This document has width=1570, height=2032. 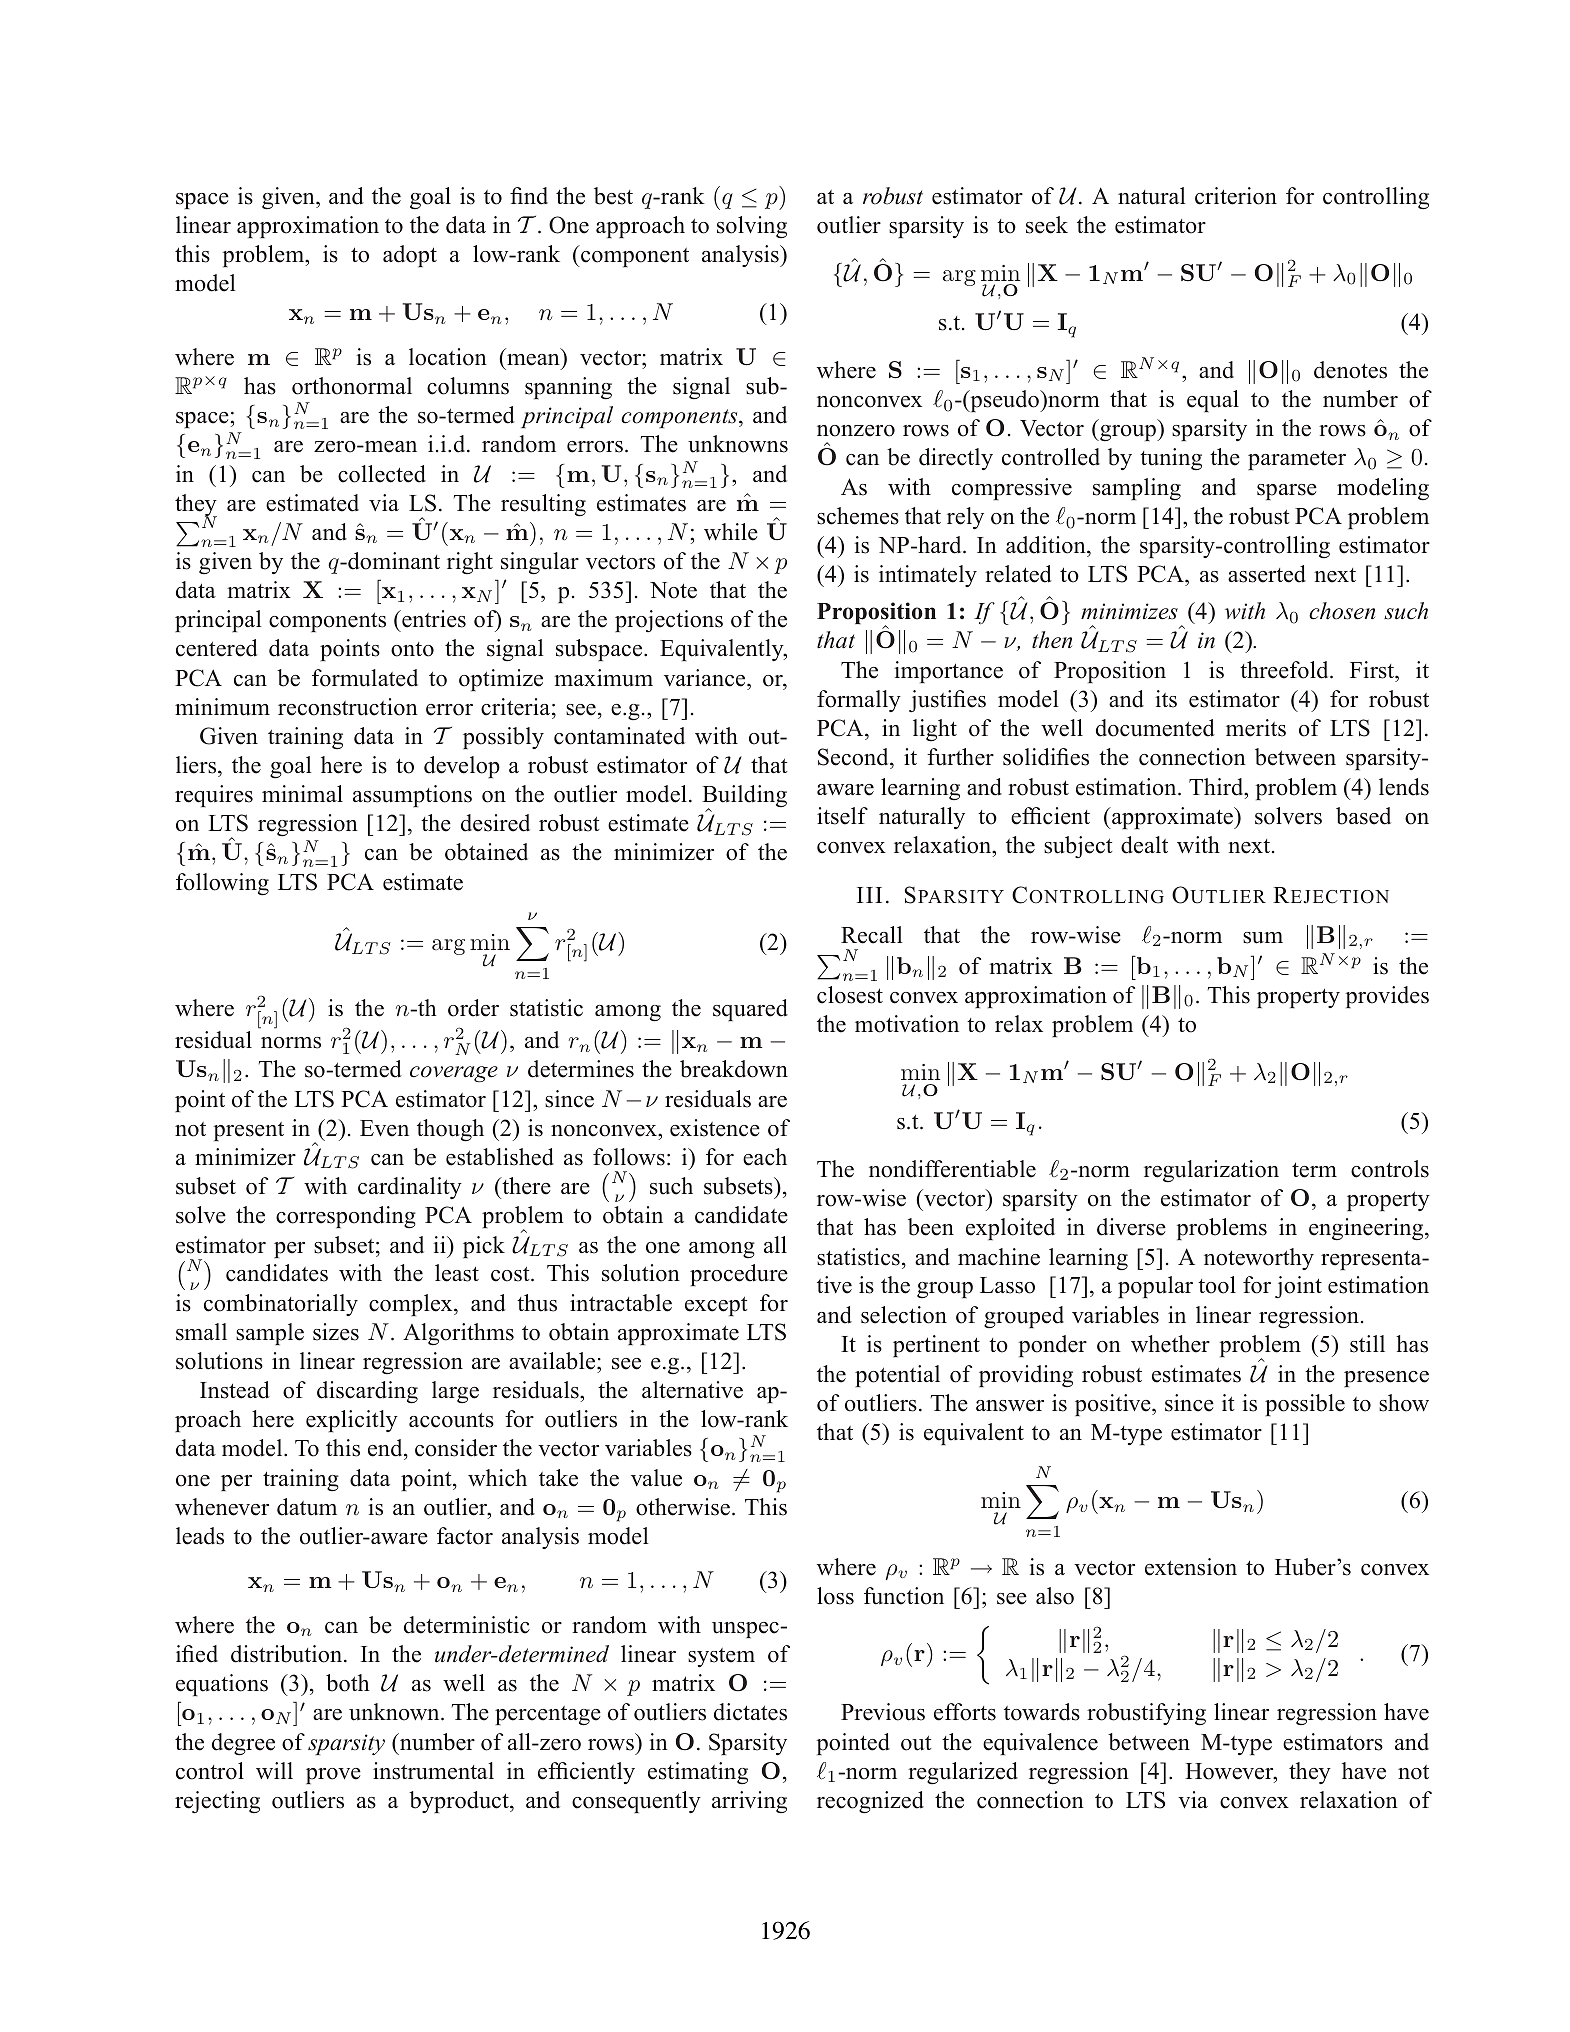 I want to click on criterion, so click(x=1236, y=196).
